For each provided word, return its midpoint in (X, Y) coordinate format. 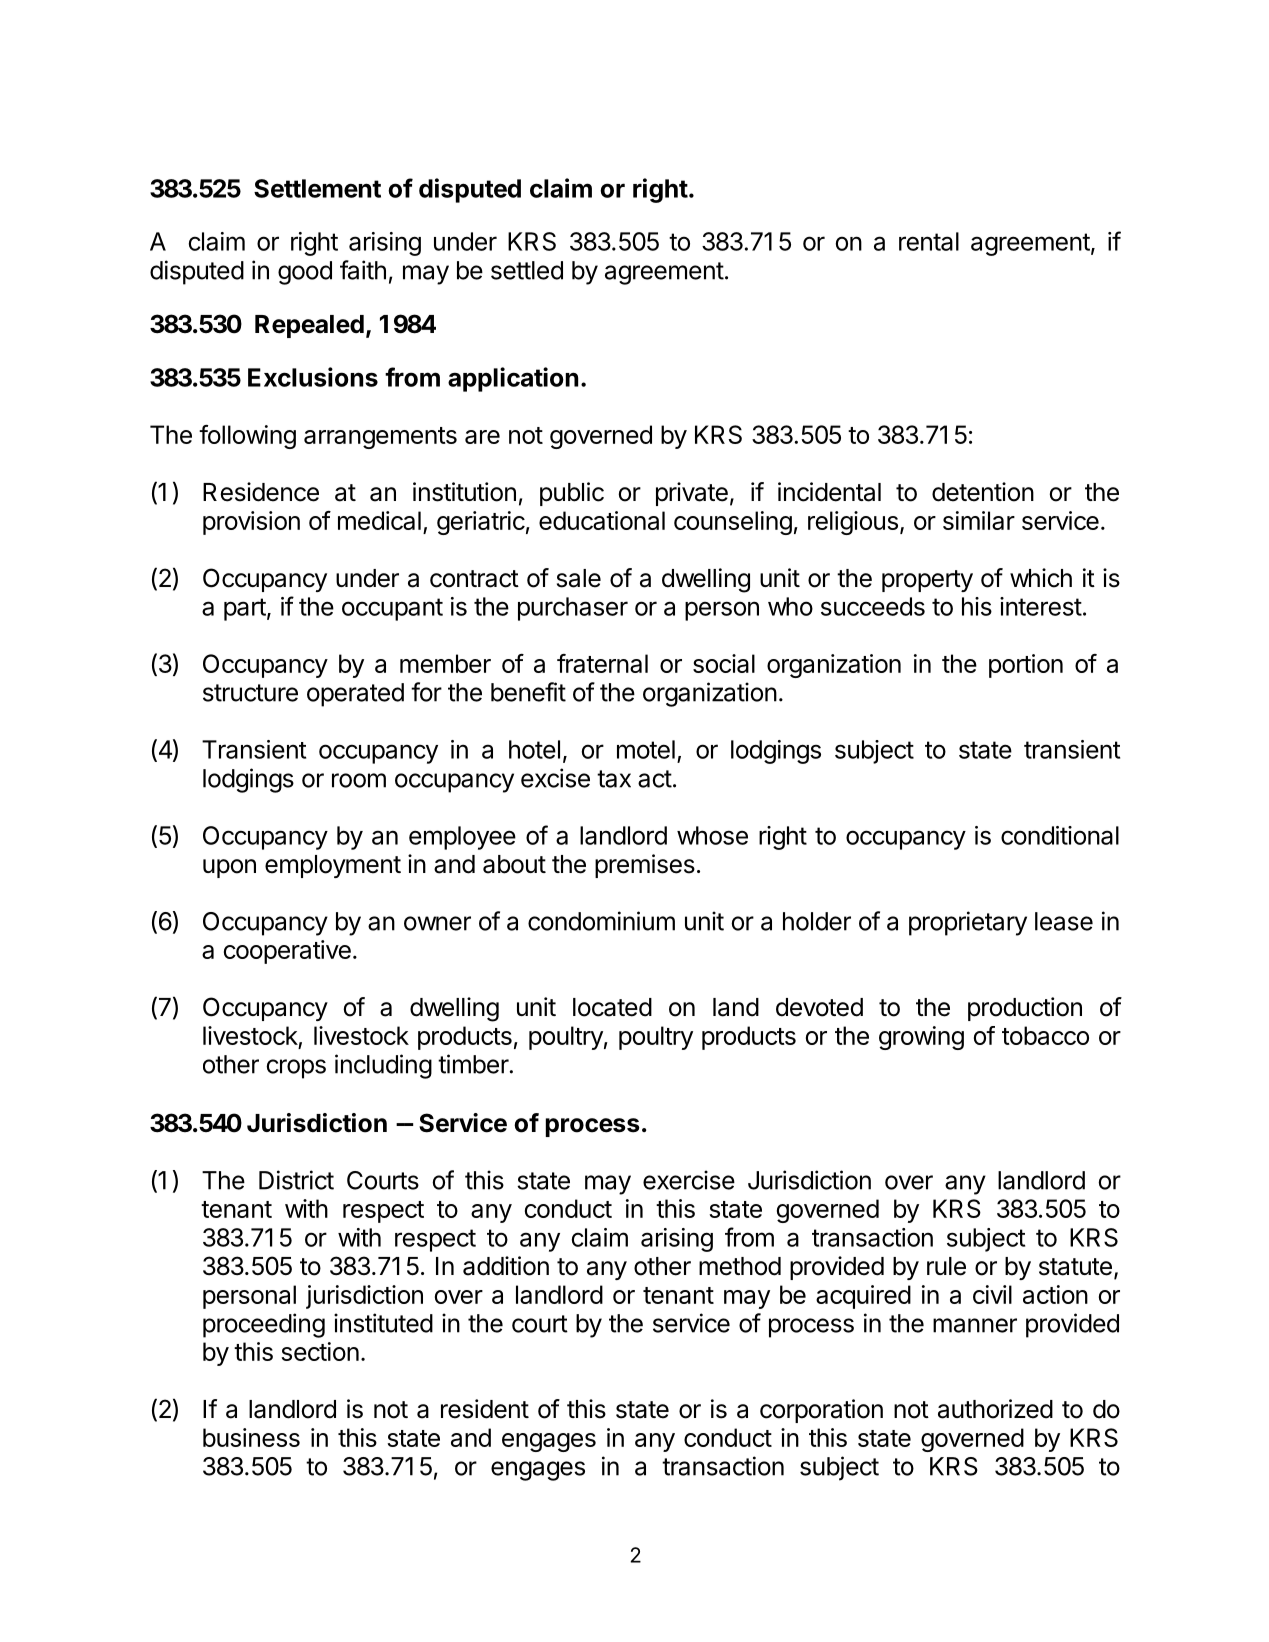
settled (527, 270)
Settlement (317, 188)
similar (979, 520)
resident (485, 1409)
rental (929, 241)
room (359, 780)
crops (296, 1069)
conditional (1060, 835)
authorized (995, 1409)
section (320, 1351)
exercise (689, 1180)
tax (614, 779)
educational (602, 520)
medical (379, 520)
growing (921, 1038)
